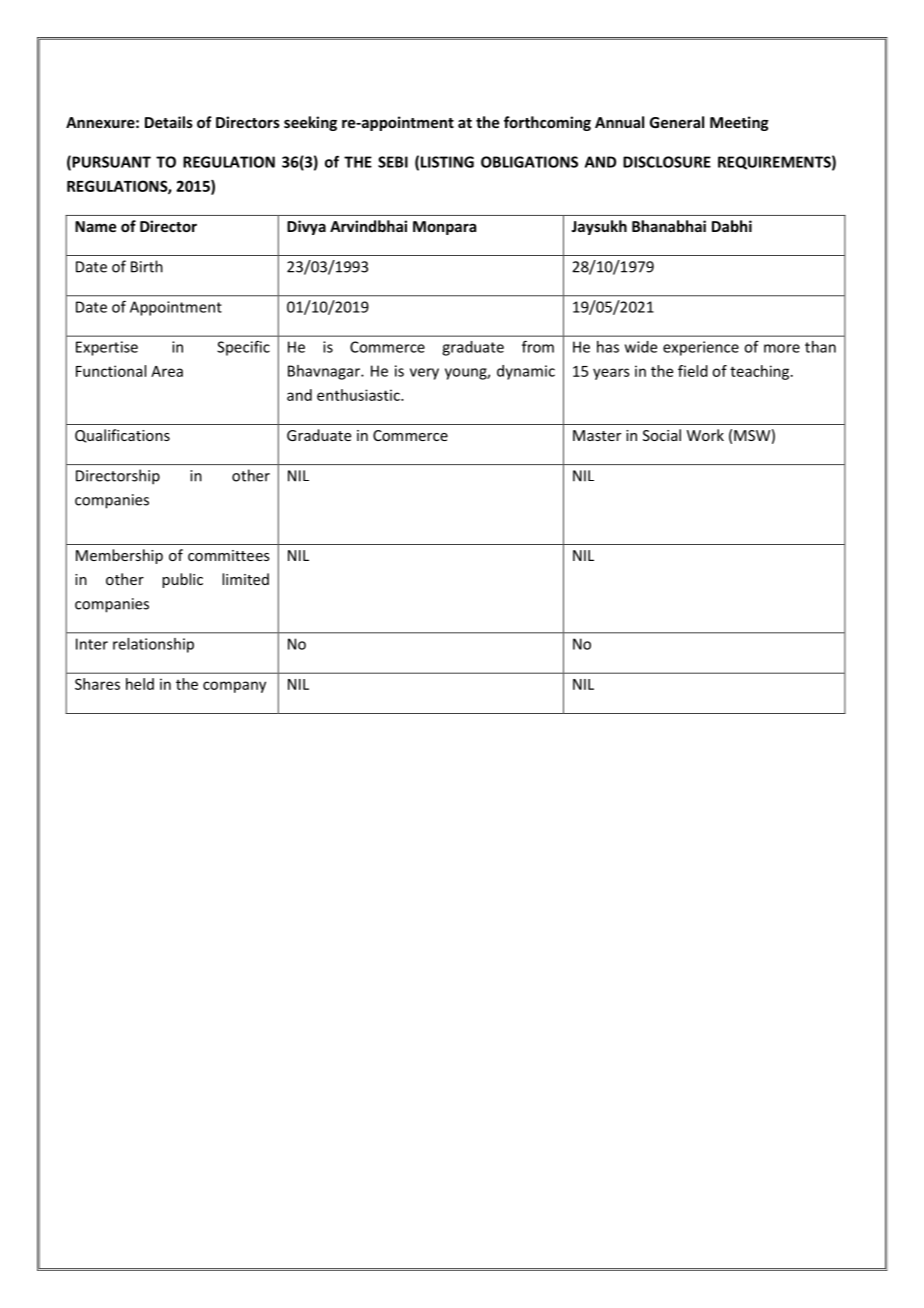 The image size is (924, 1308). I want to click on Area, so click(167, 371).
